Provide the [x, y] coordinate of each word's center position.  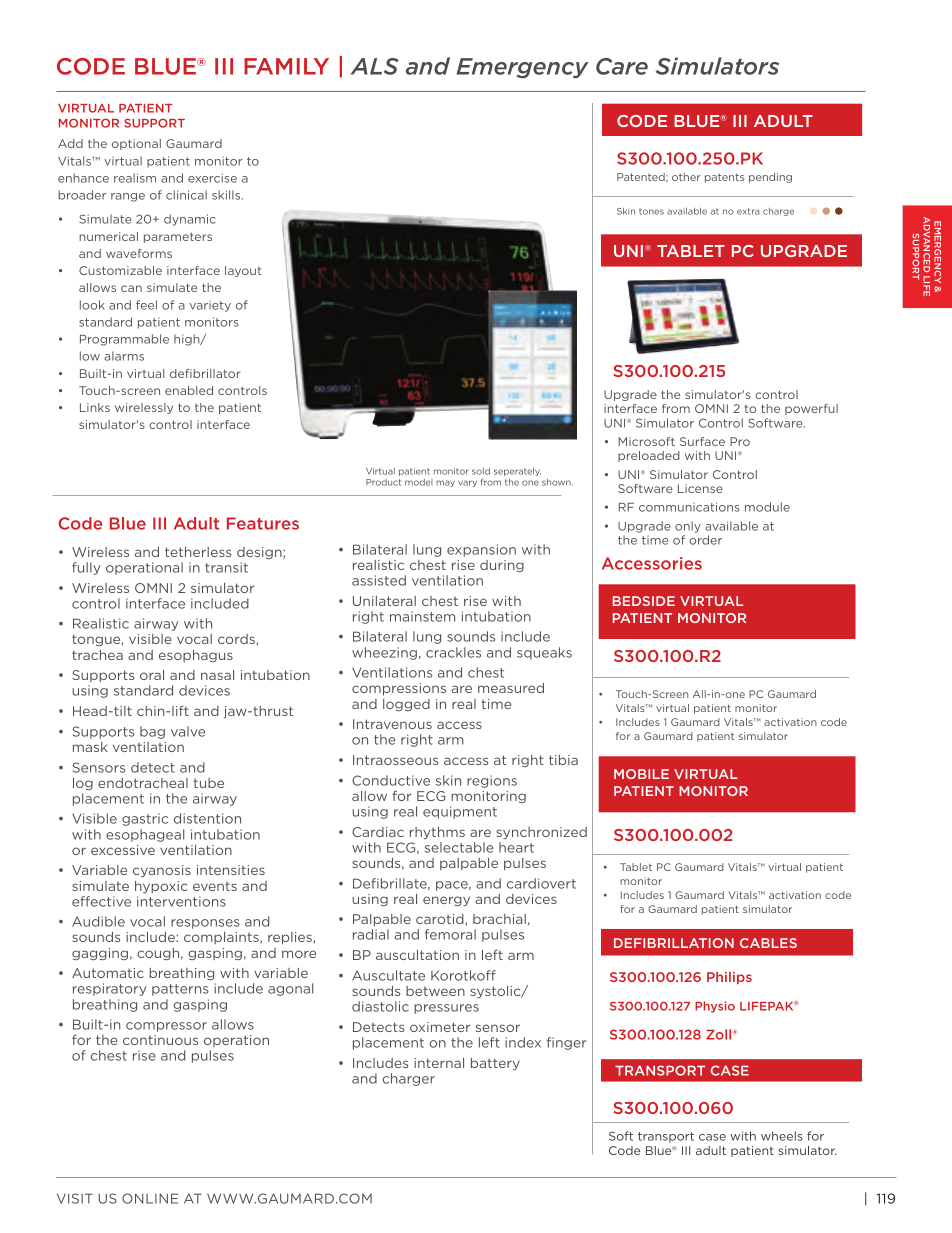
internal [439, 1063]
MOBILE [641, 774]
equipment [460, 812]
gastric [145, 819]
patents [724, 178]
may [445, 483]
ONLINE [150, 1198]
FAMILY [286, 66]
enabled [189, 390]
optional [136, 144]
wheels [782, 1136]
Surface [702, 441]
